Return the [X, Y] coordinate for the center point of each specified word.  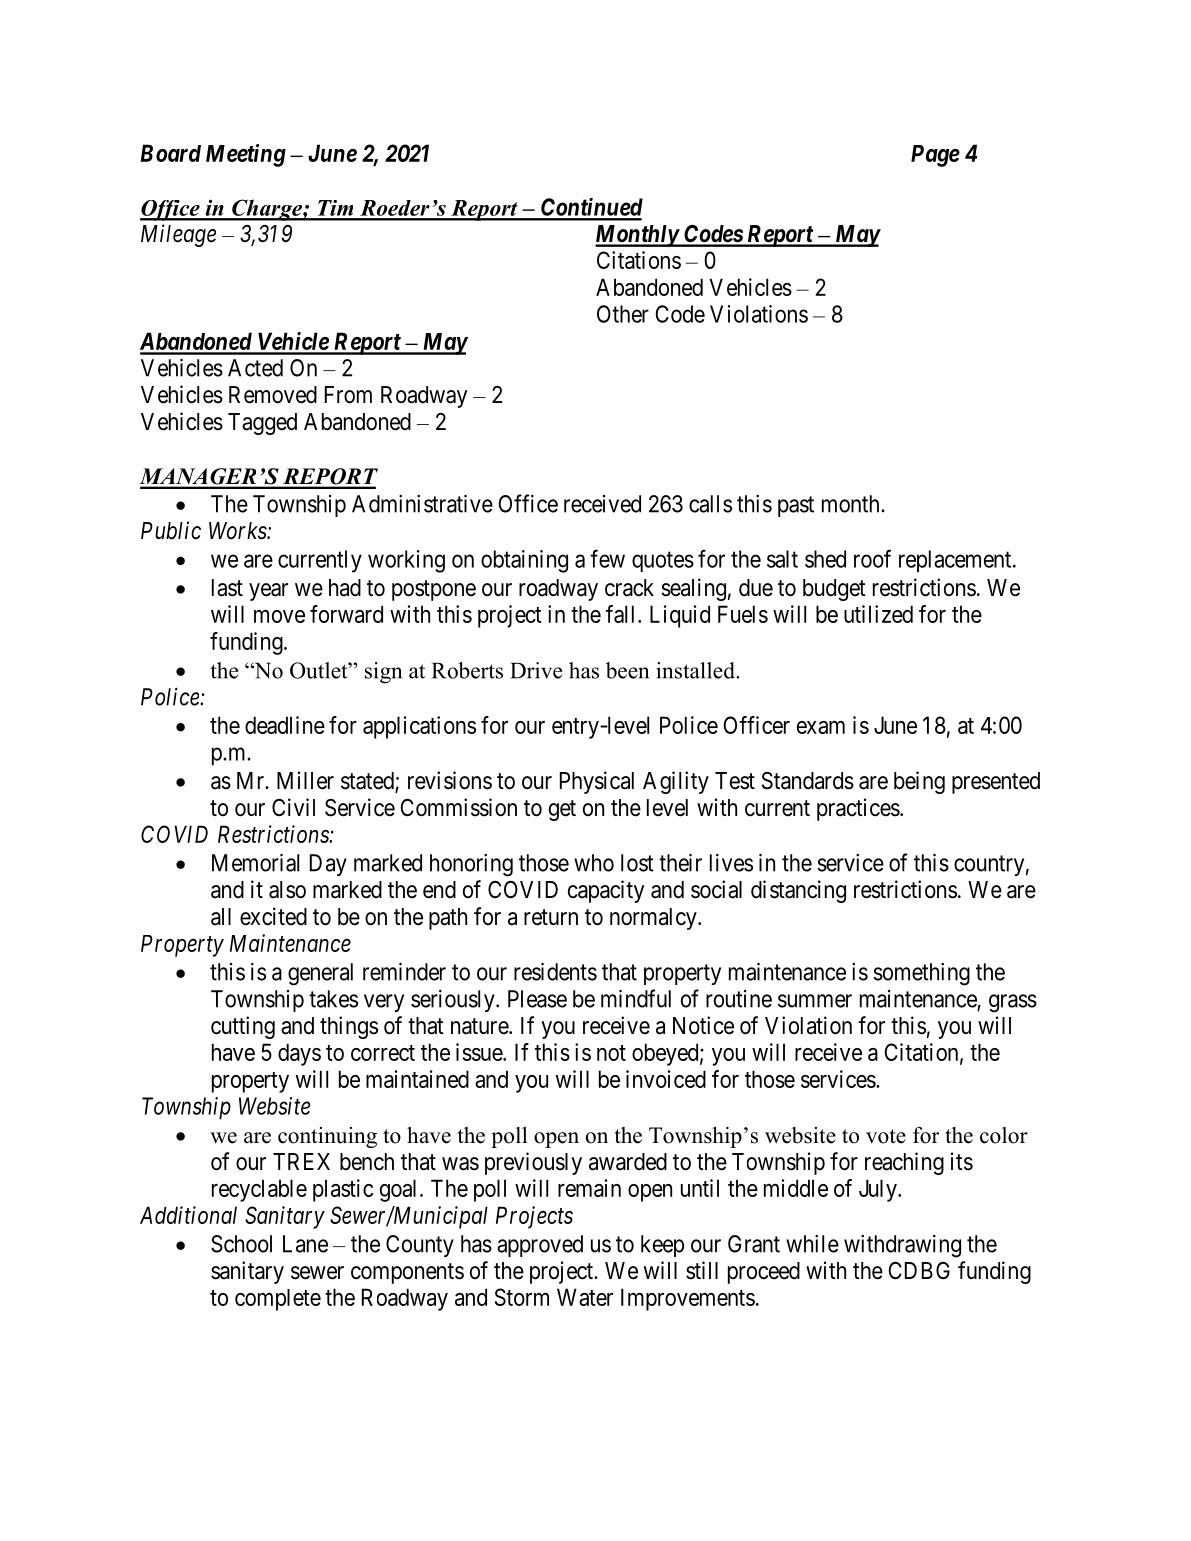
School [241, 1244]
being [919, 782]
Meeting [246, 155]
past [796, 506]
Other [623, 314]
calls [710, 504]
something [921, 974]
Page [935, 156]
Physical [597, 782]
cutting [243, 1027]
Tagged [262, 424]
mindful [636, 998]
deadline [285, 725]
